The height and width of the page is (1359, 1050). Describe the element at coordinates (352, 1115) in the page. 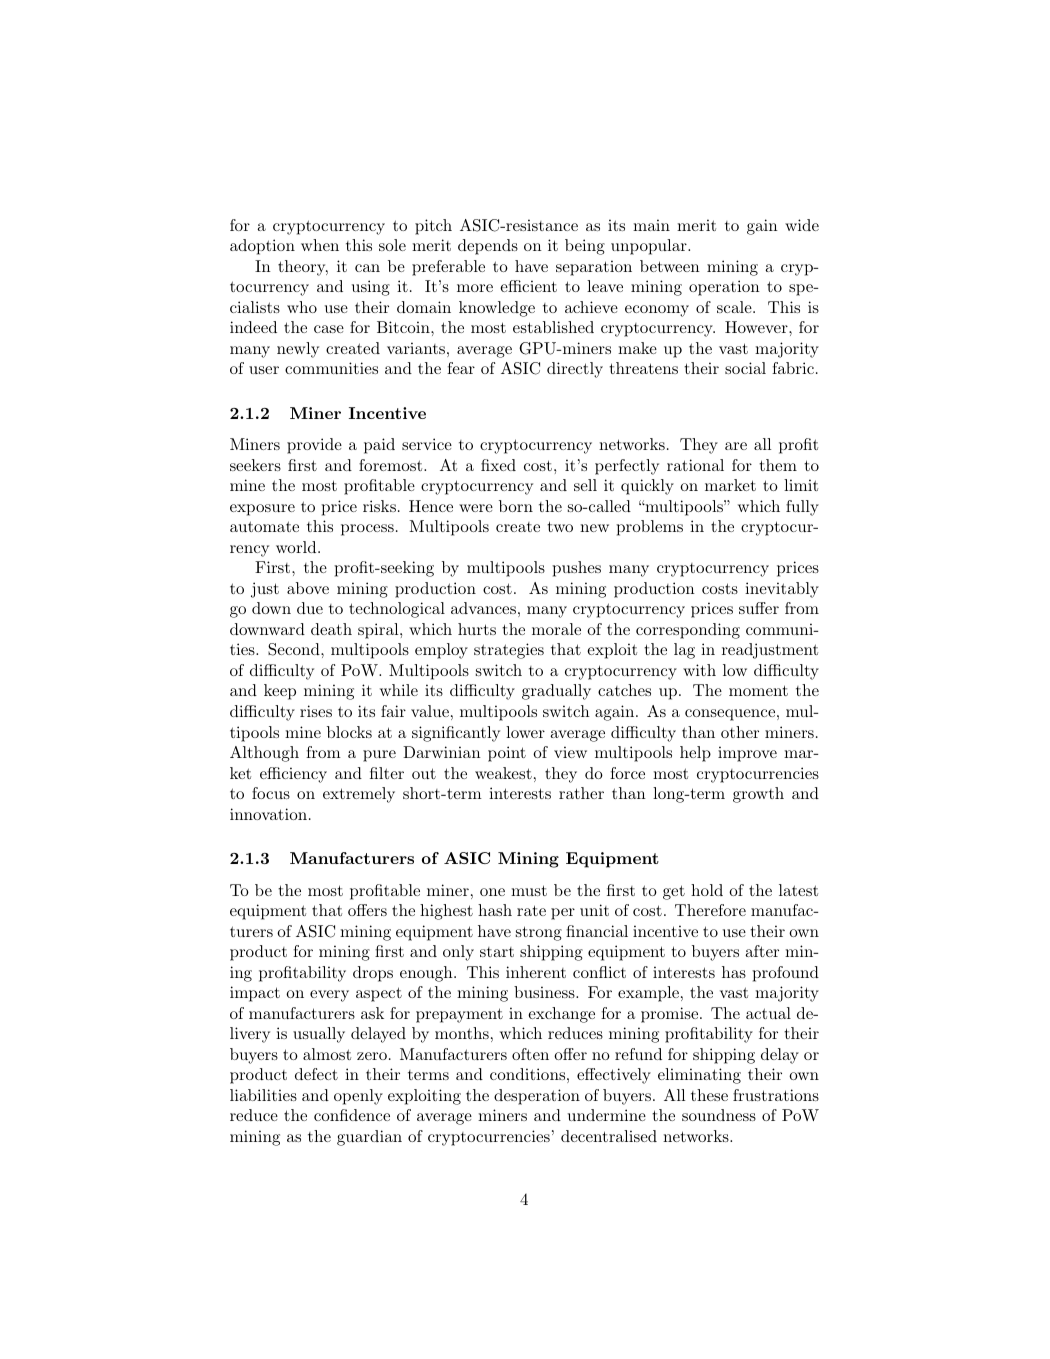

I see `confidence` at that location.
